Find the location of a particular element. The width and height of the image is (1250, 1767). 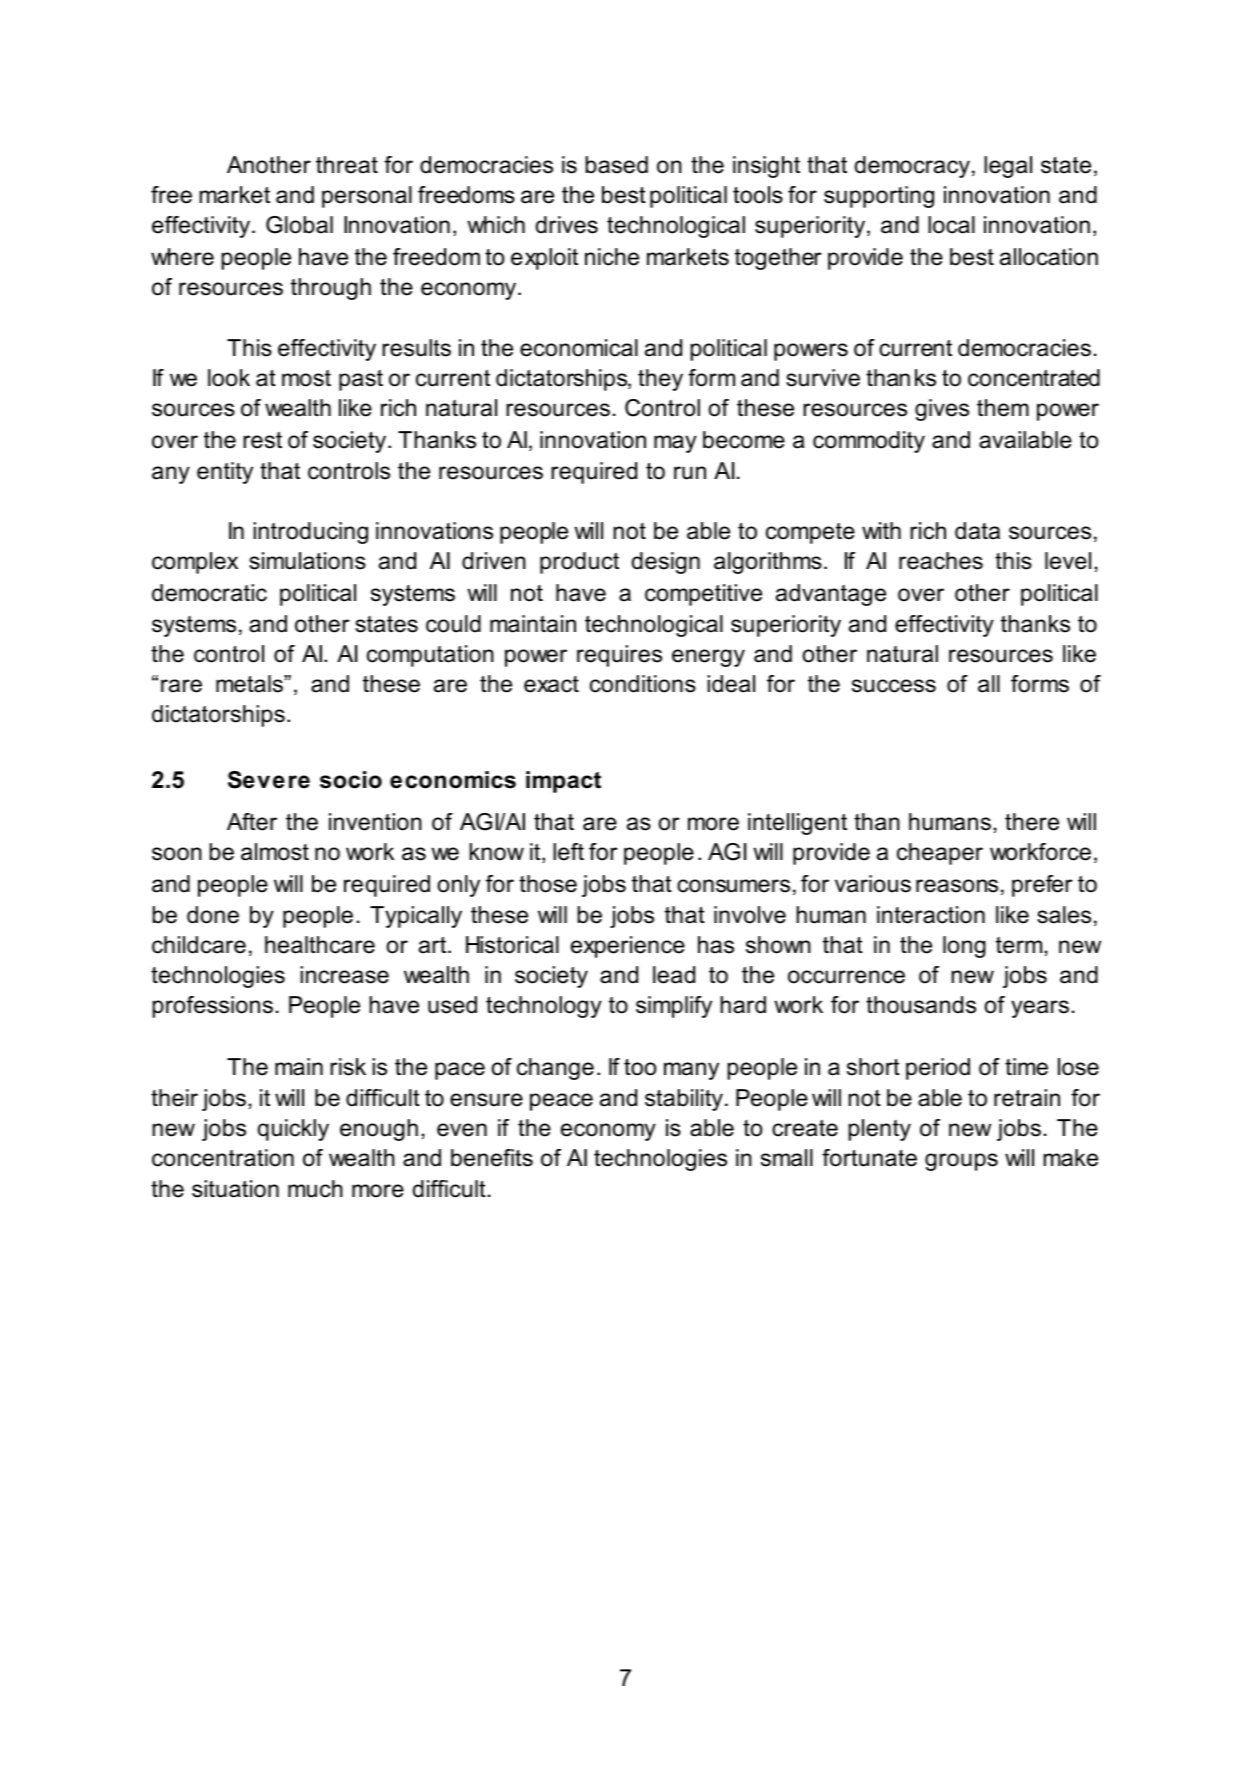

stability is located at coordinates (684, 1100).
